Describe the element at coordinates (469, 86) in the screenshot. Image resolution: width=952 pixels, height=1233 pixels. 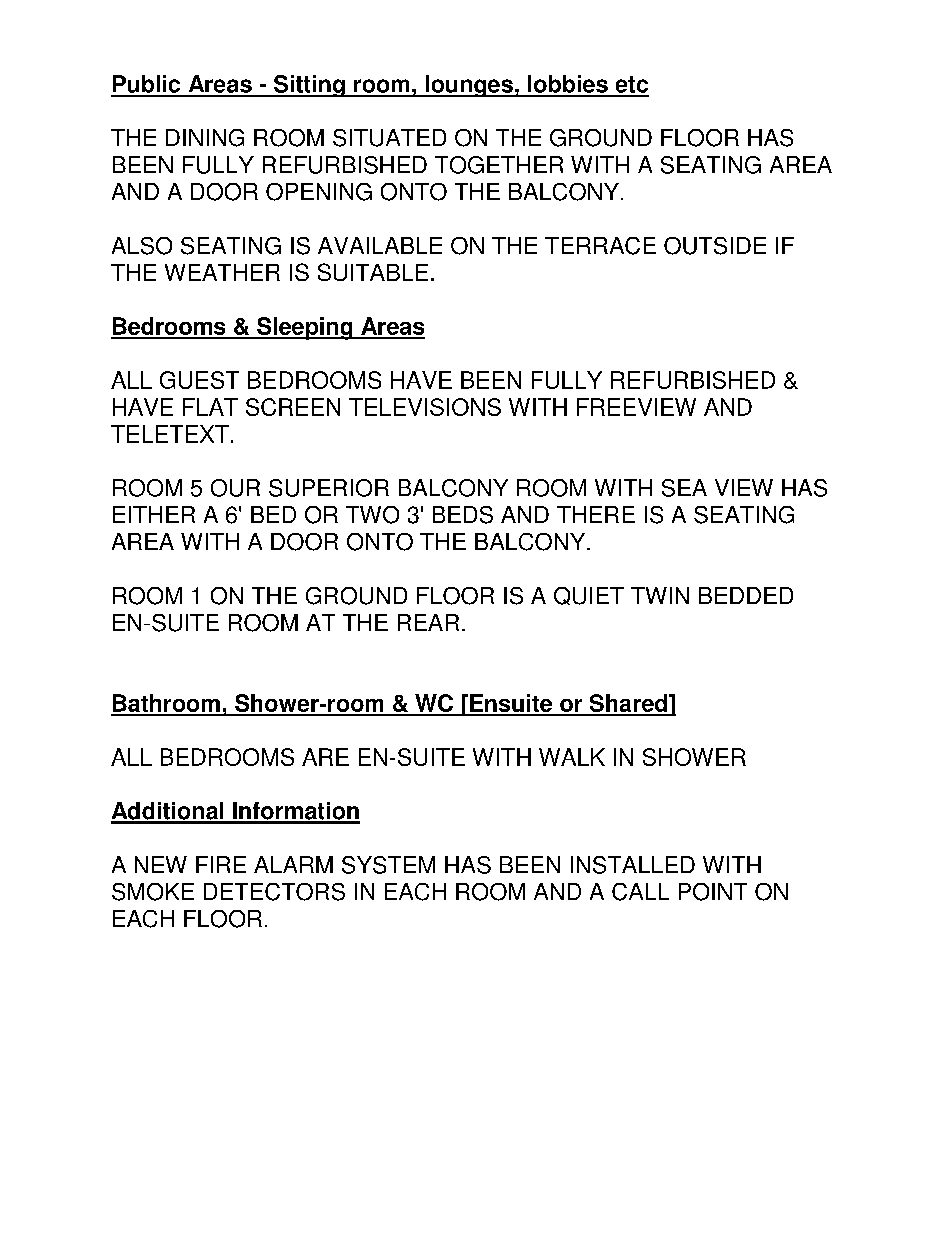
I see `lounges` at that location.
